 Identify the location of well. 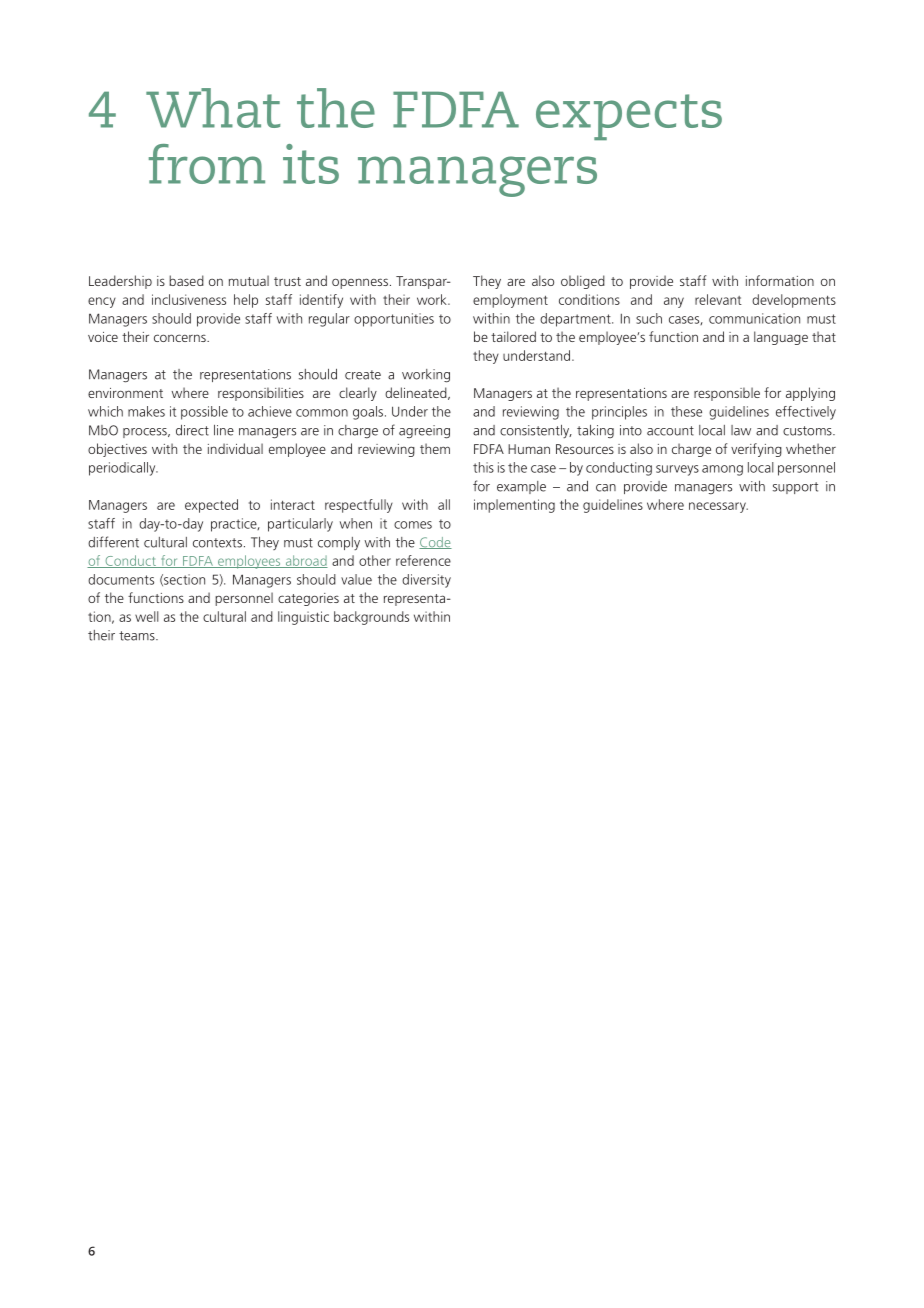
(147, 616).
